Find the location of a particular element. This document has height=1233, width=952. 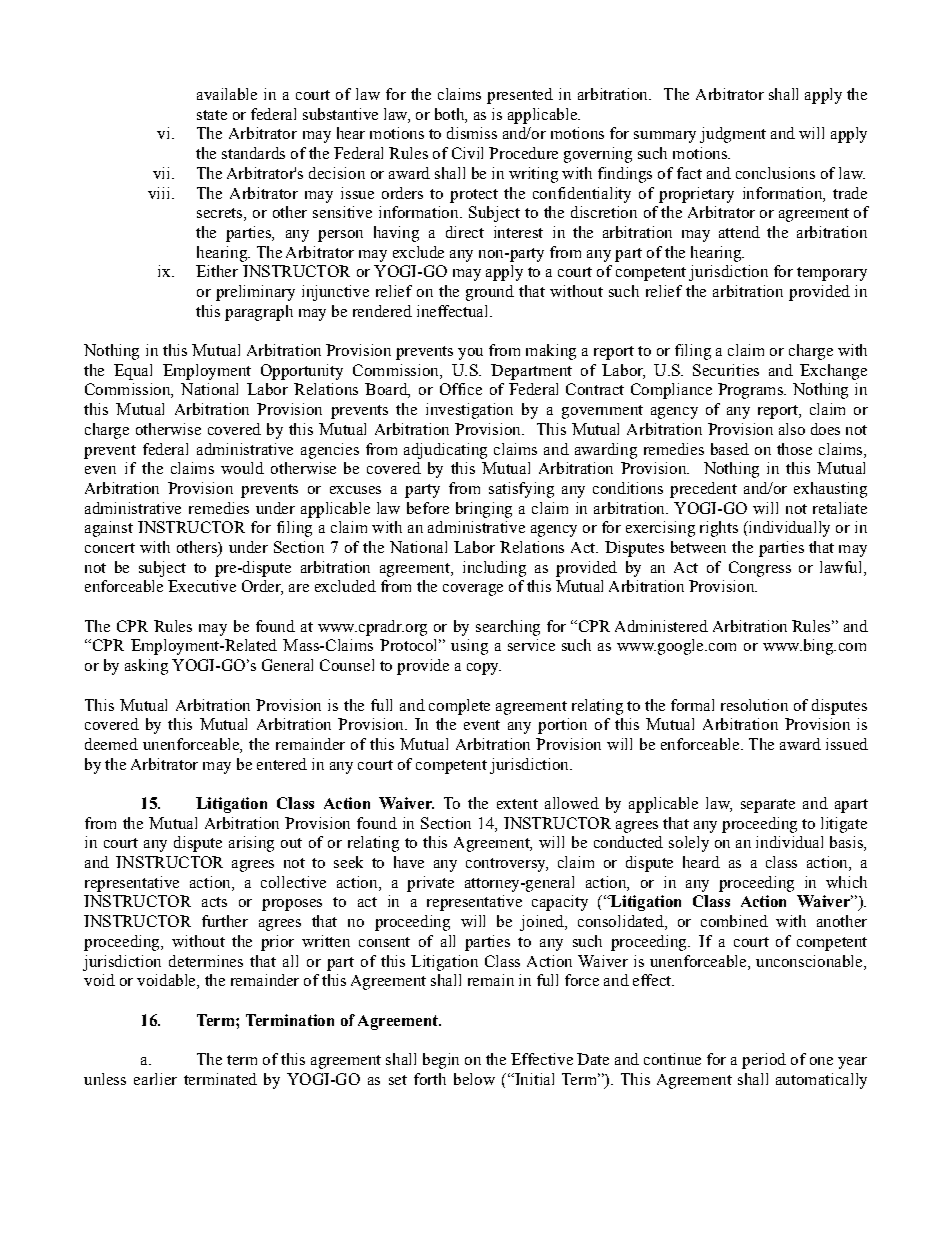

state is located at coordinates (212, 115).
